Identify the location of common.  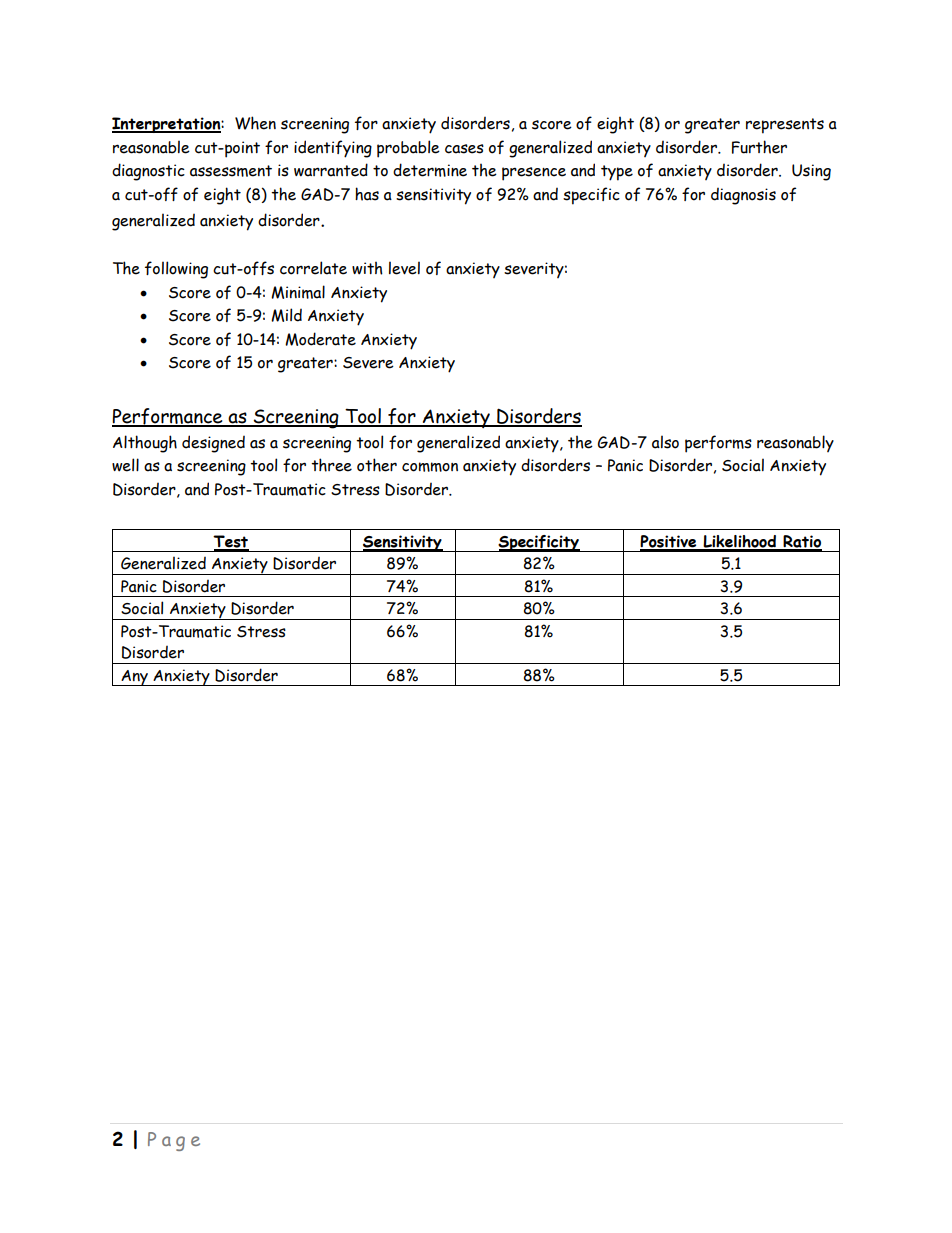
(430, 467).
